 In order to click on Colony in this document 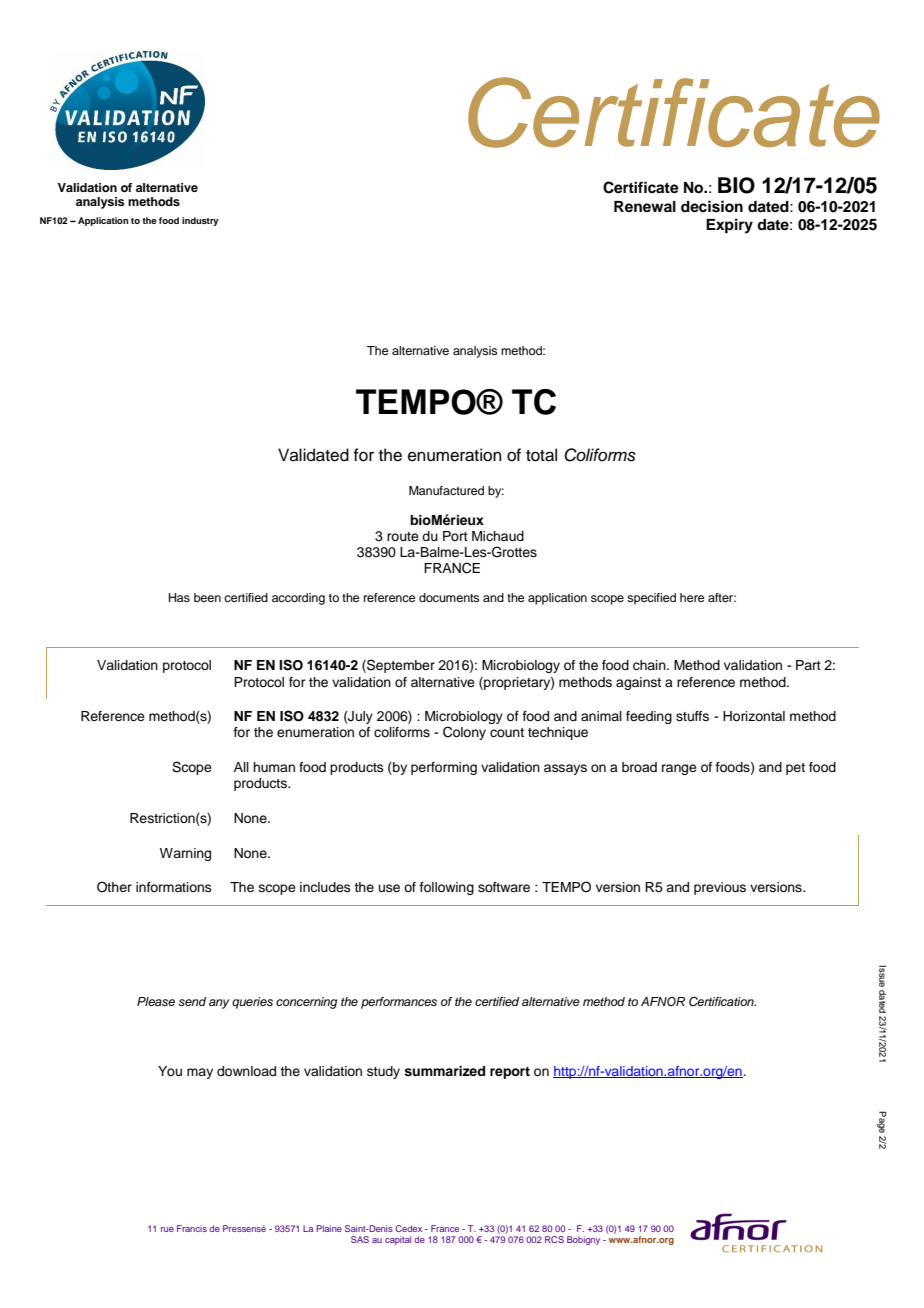, I will do `click(464, 733)`.
